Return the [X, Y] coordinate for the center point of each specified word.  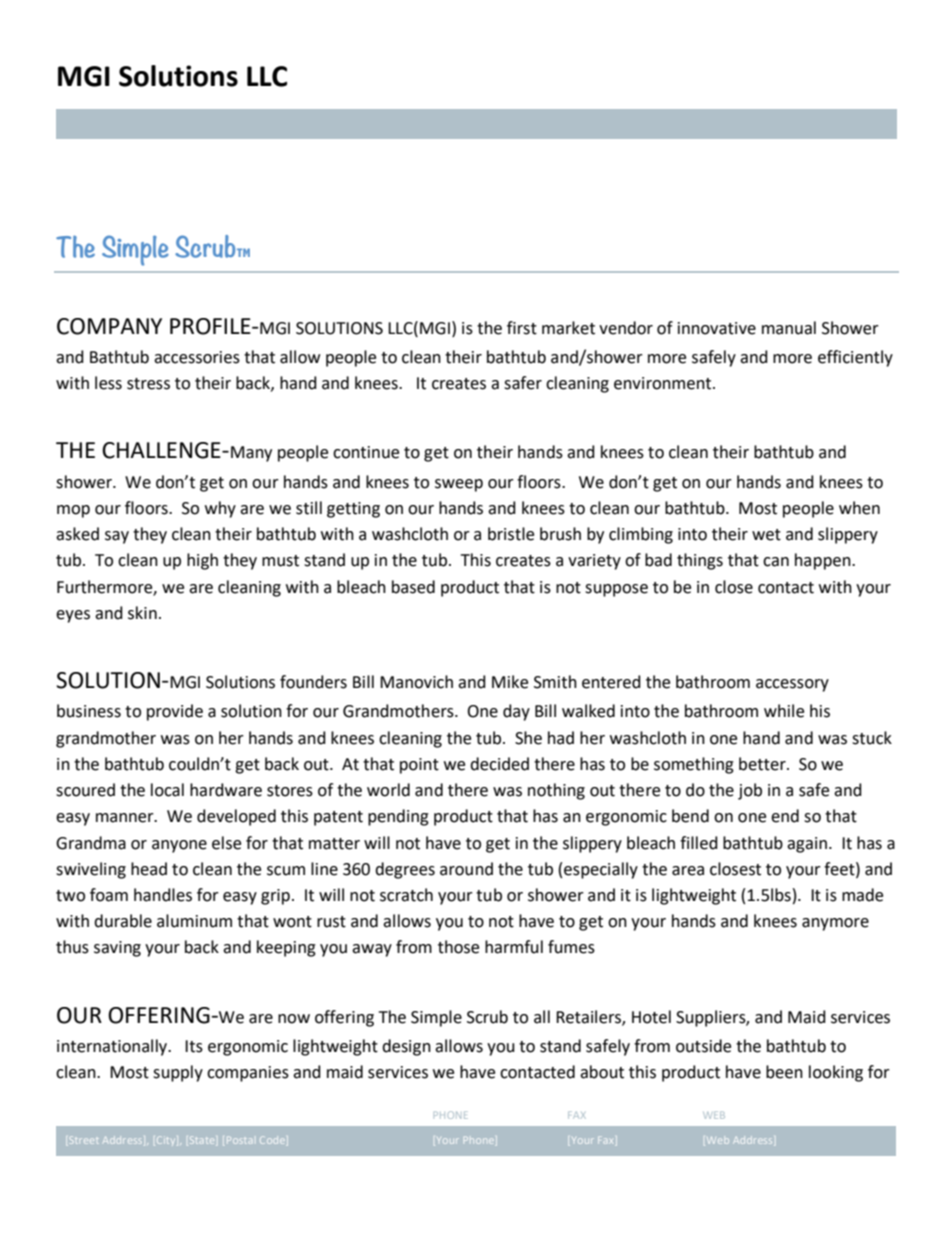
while [784, 711]
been [784, 1072]
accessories [197, 357]
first [522, 328]
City [166, 1141]
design [406, 1047]
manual [789, 328]
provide [175, 712]
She [528, 738]
